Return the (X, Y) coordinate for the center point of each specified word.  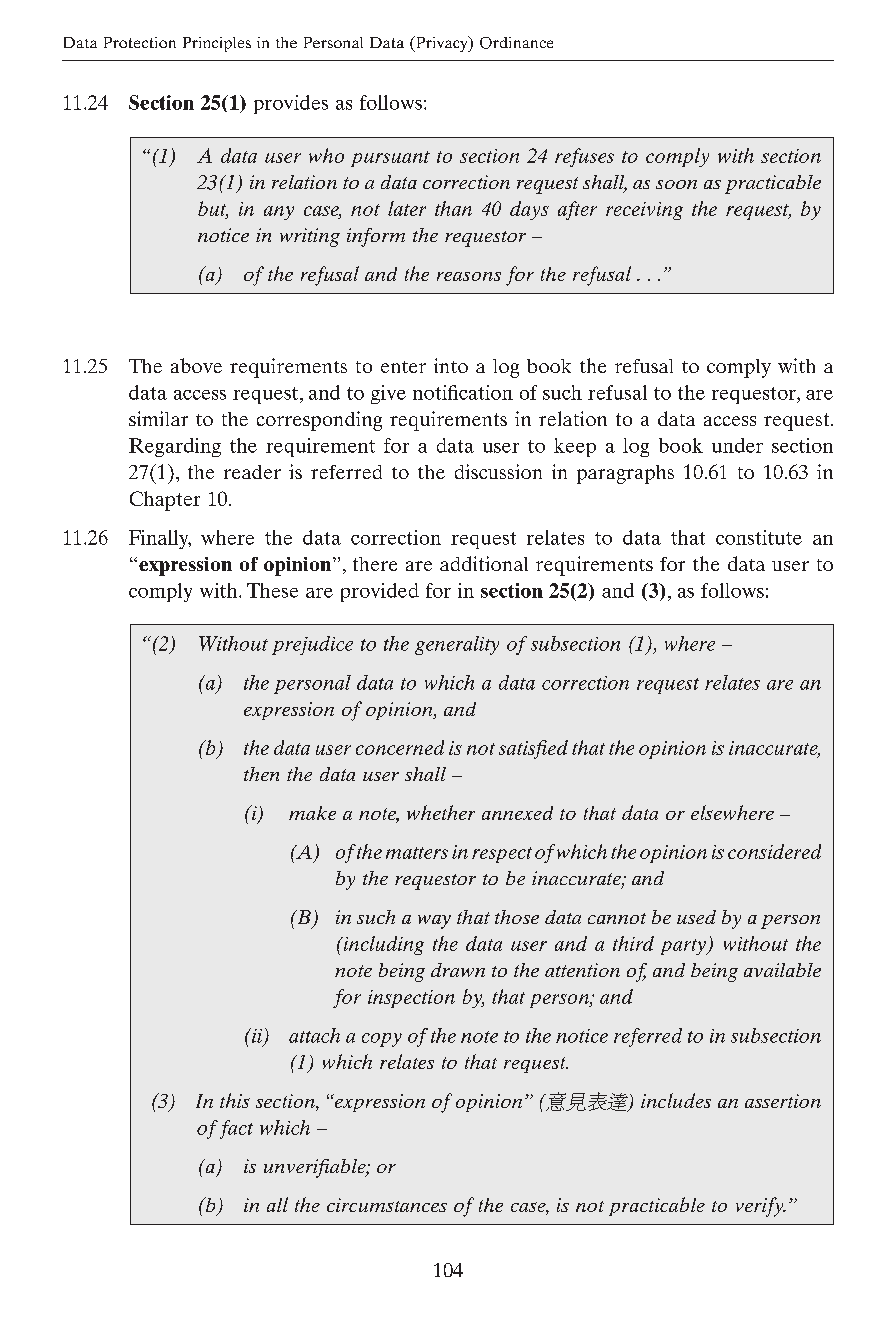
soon (676, 184)
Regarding (175, 447)
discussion (498, 471)
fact (236, 1129)
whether (441, 812)
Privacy (441, 44)
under (737, 445)
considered (774, 851)
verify (761, 1207)
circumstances (387, 1205)
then (261, 774)
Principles (217, 44)
